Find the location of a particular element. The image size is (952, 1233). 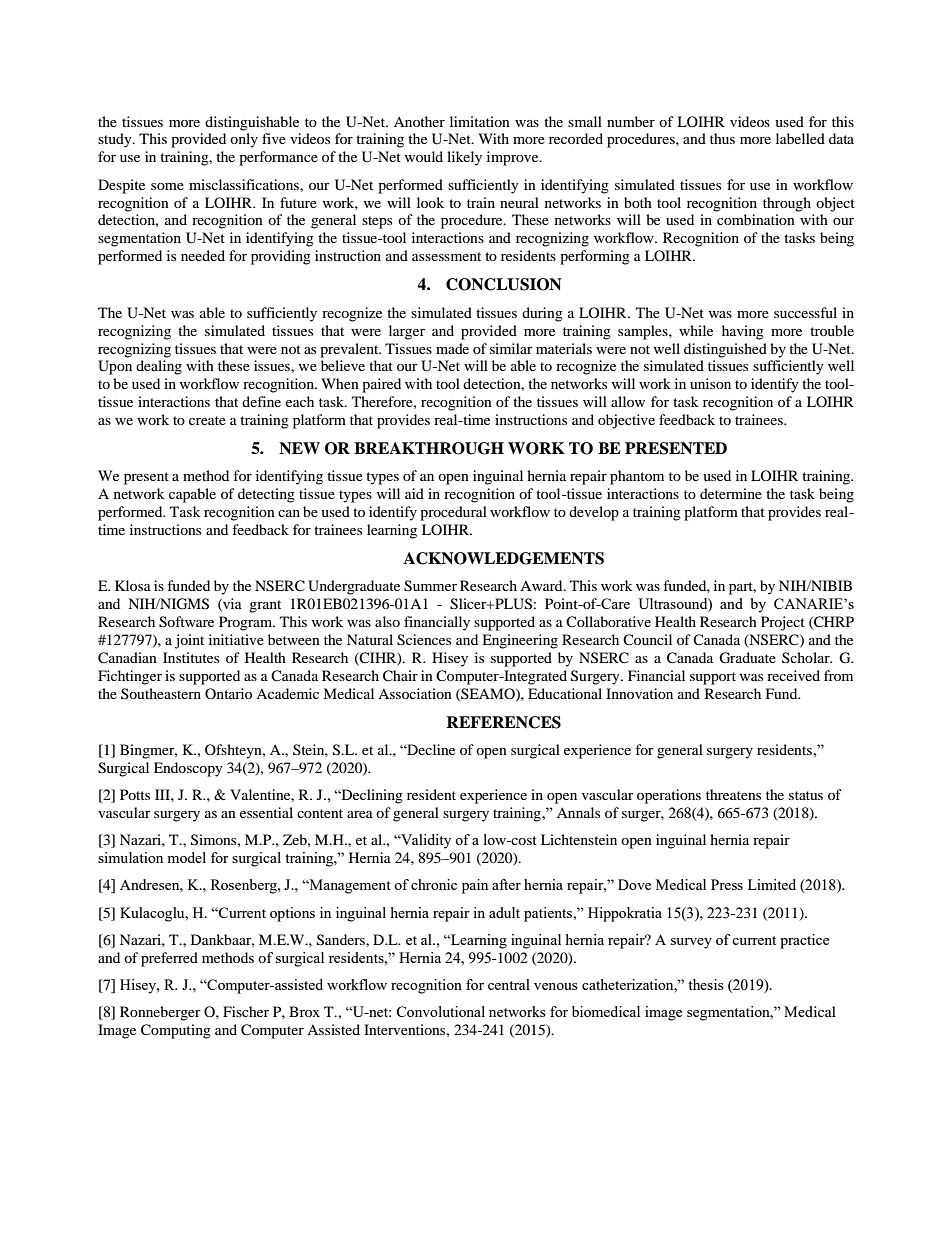

thus is located at coordinates (722, 138).
